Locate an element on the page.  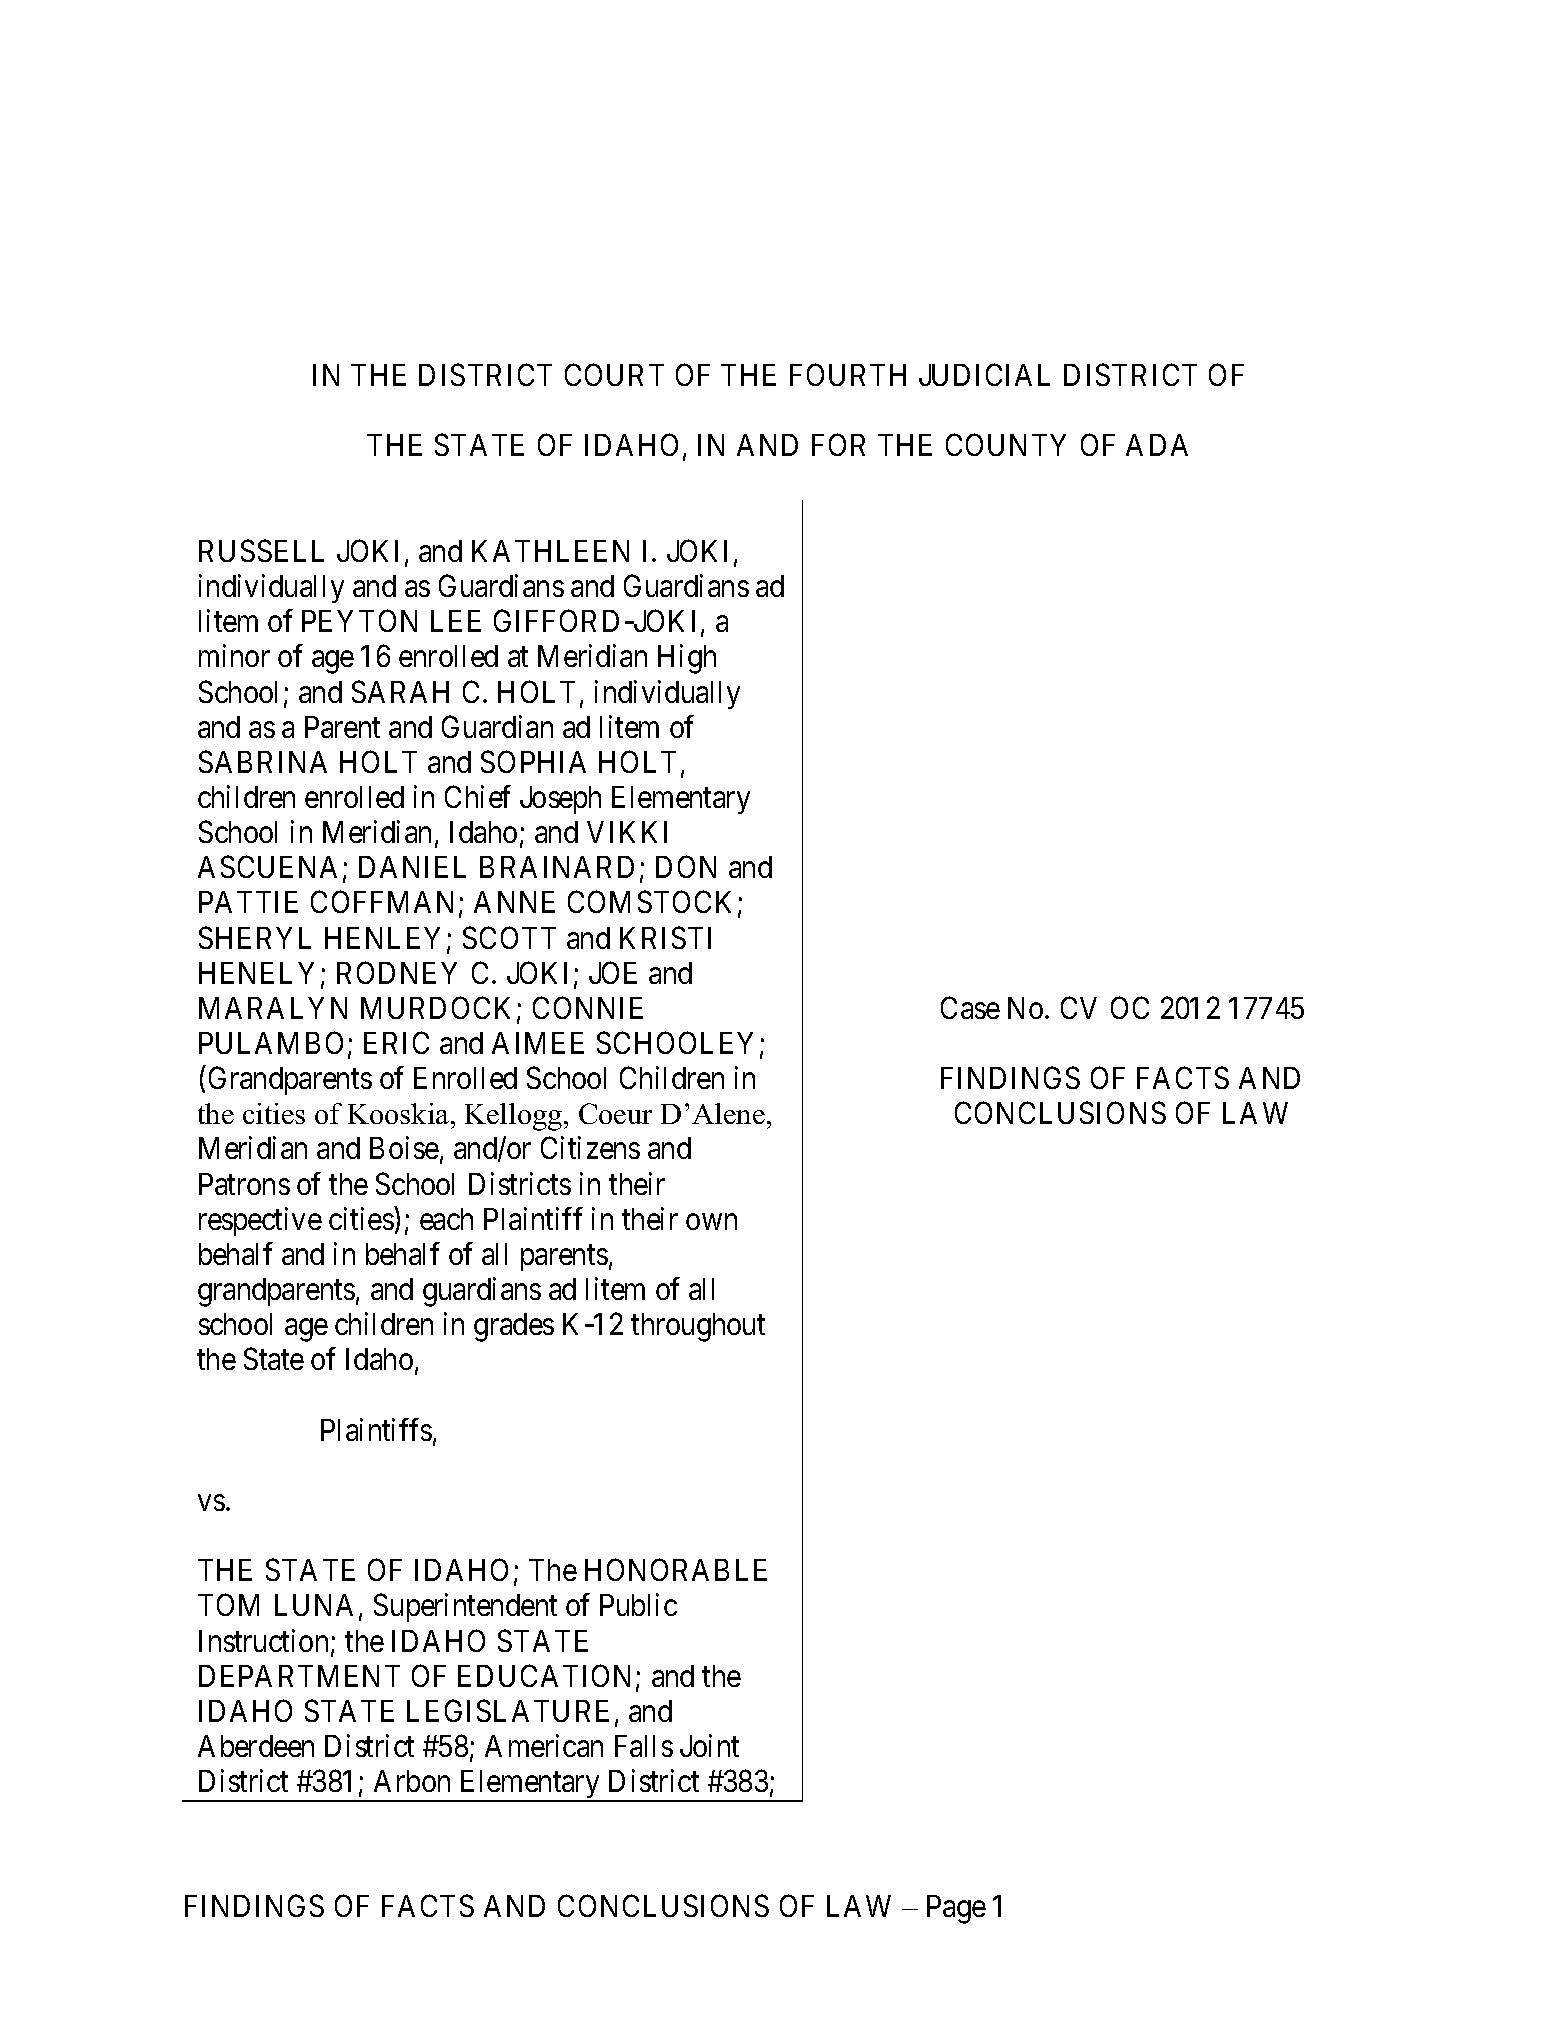
Joint is located at coordinates (709, 1745).
